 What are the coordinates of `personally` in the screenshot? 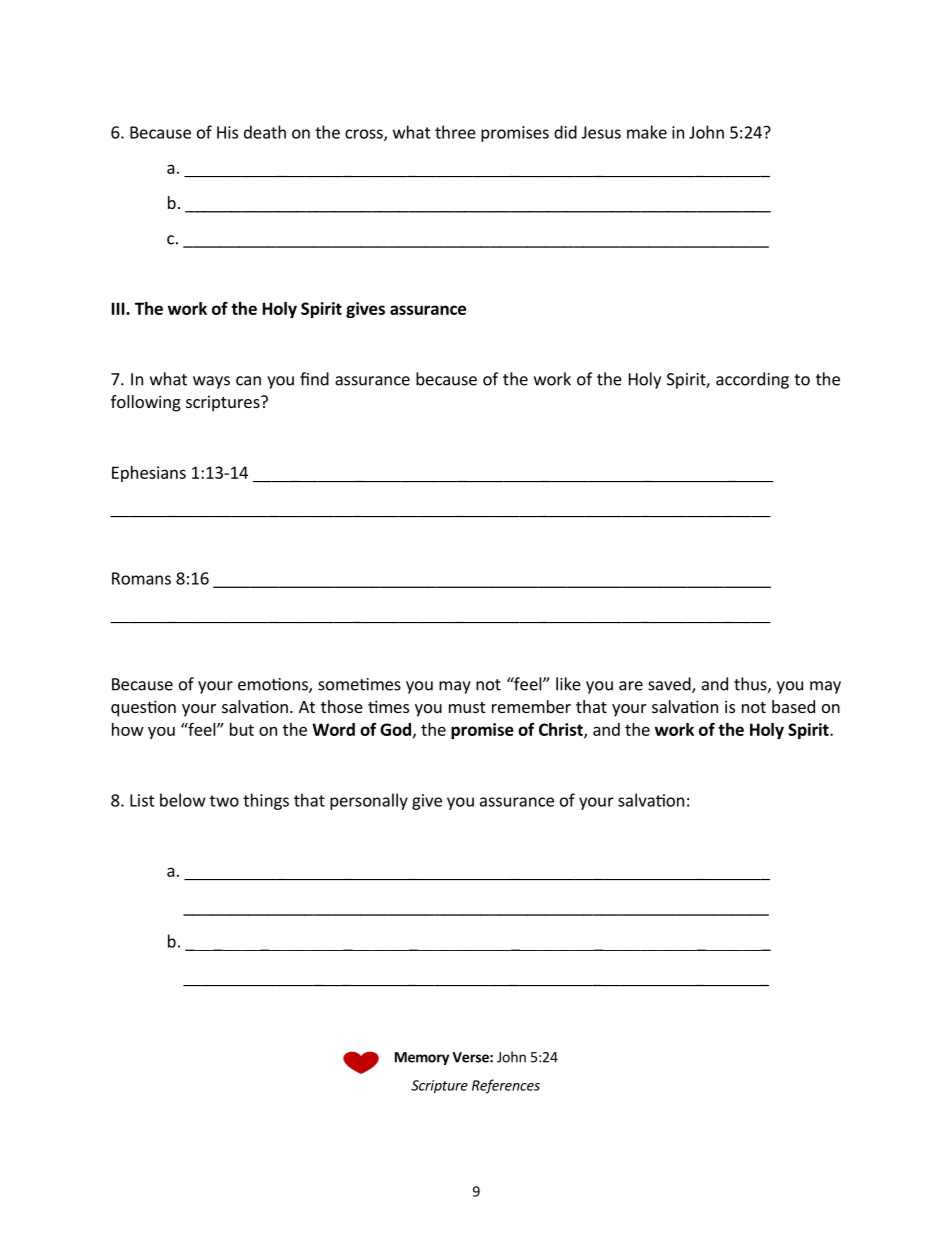 It's located at (369, 801).
